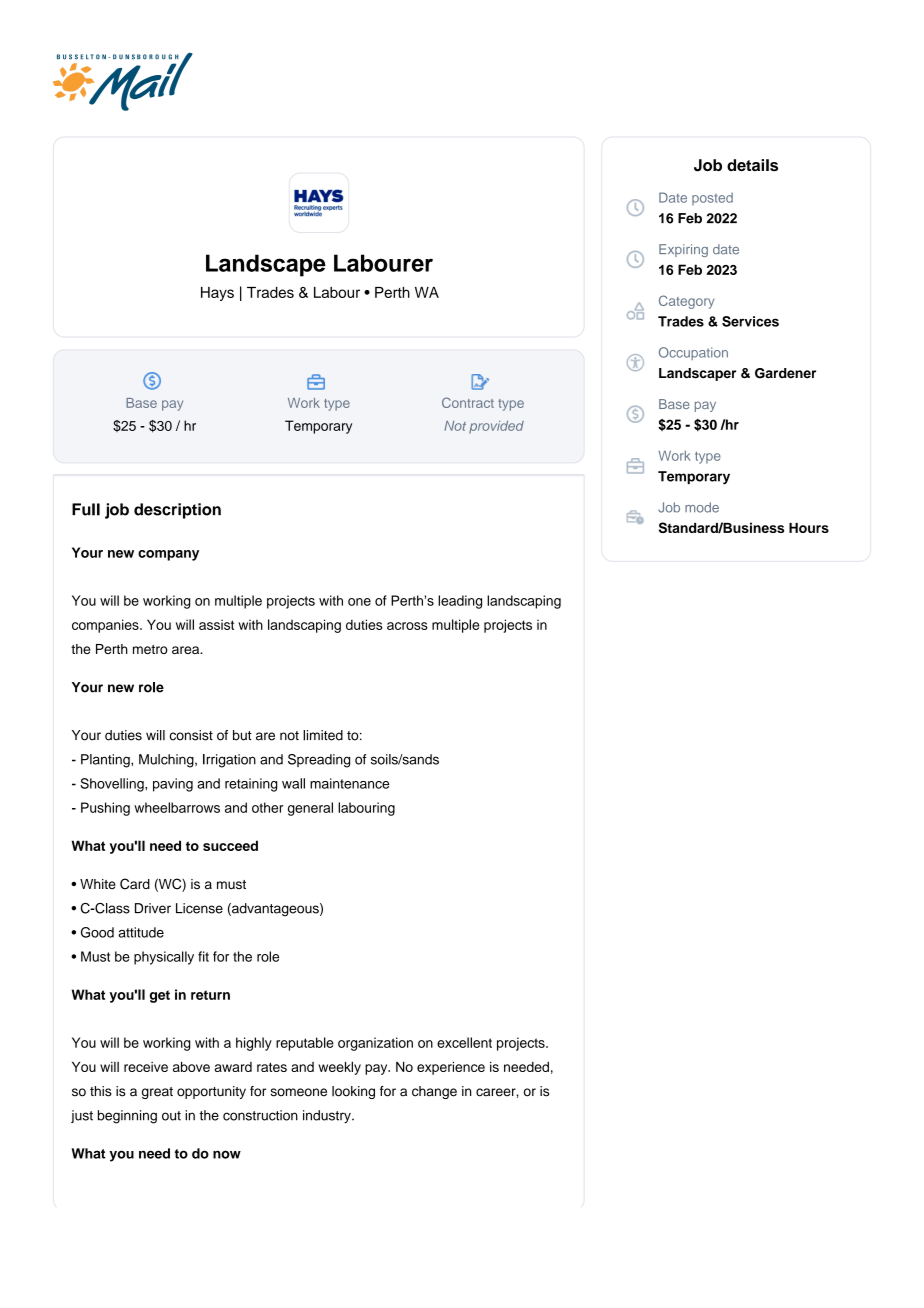 This document has width=924, height=1308. Describe the element at coordinates (407, 626) in the document. I see `across` at that location.
